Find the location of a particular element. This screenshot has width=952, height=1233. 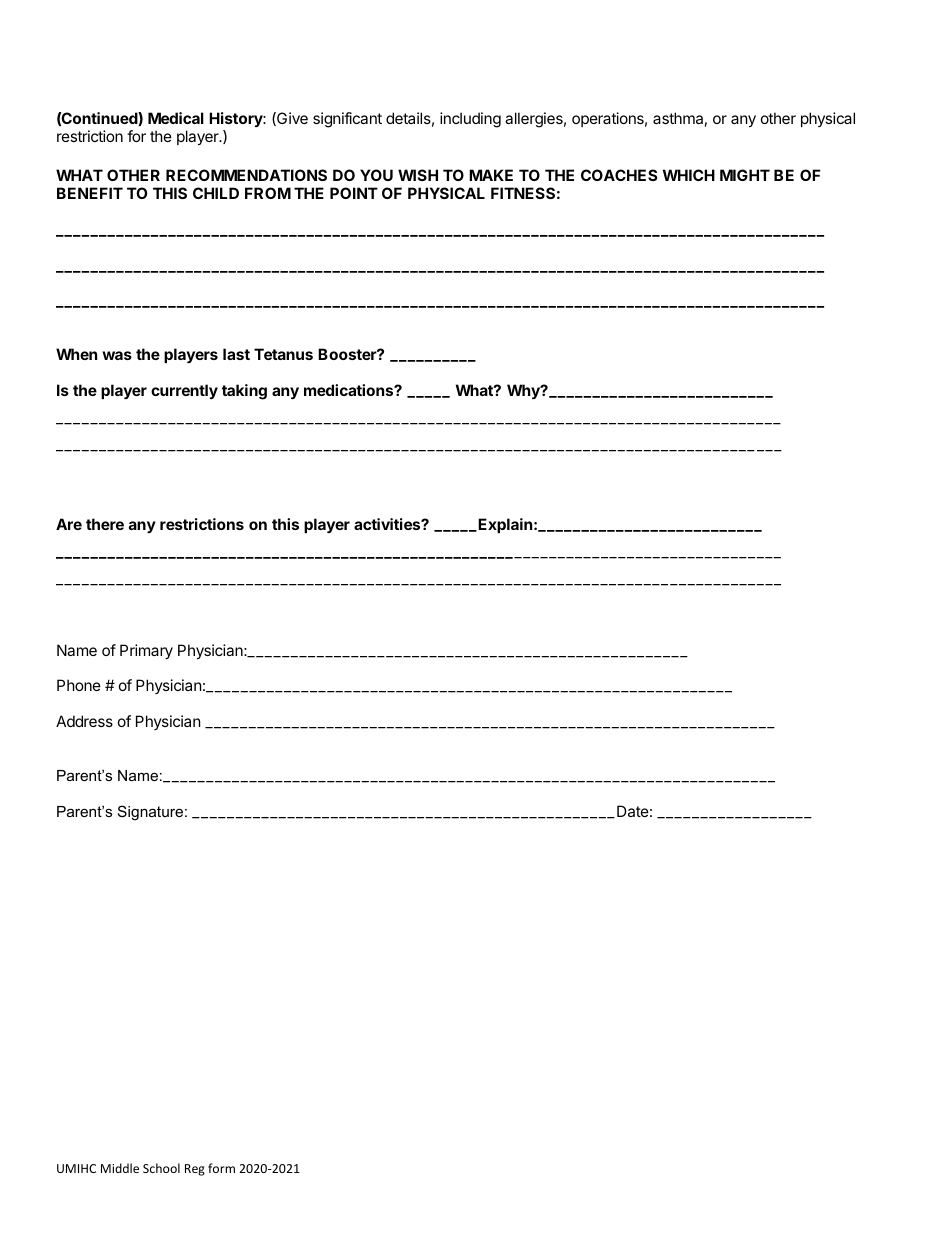

form is located at coordinates (221, 1168).
